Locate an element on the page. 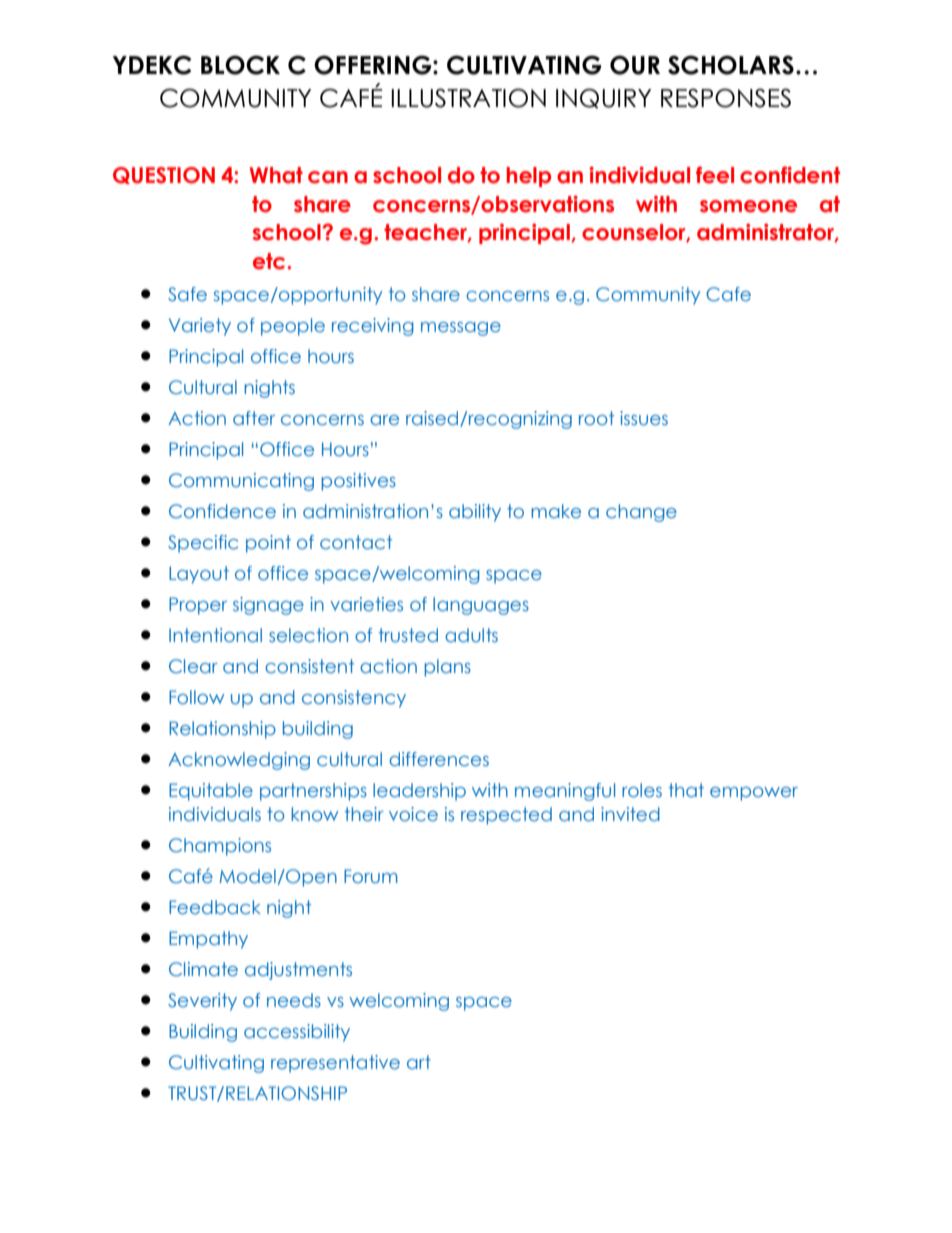 This image has height=1233, width=952. BLOCK is located at coordinates (240, 65).
